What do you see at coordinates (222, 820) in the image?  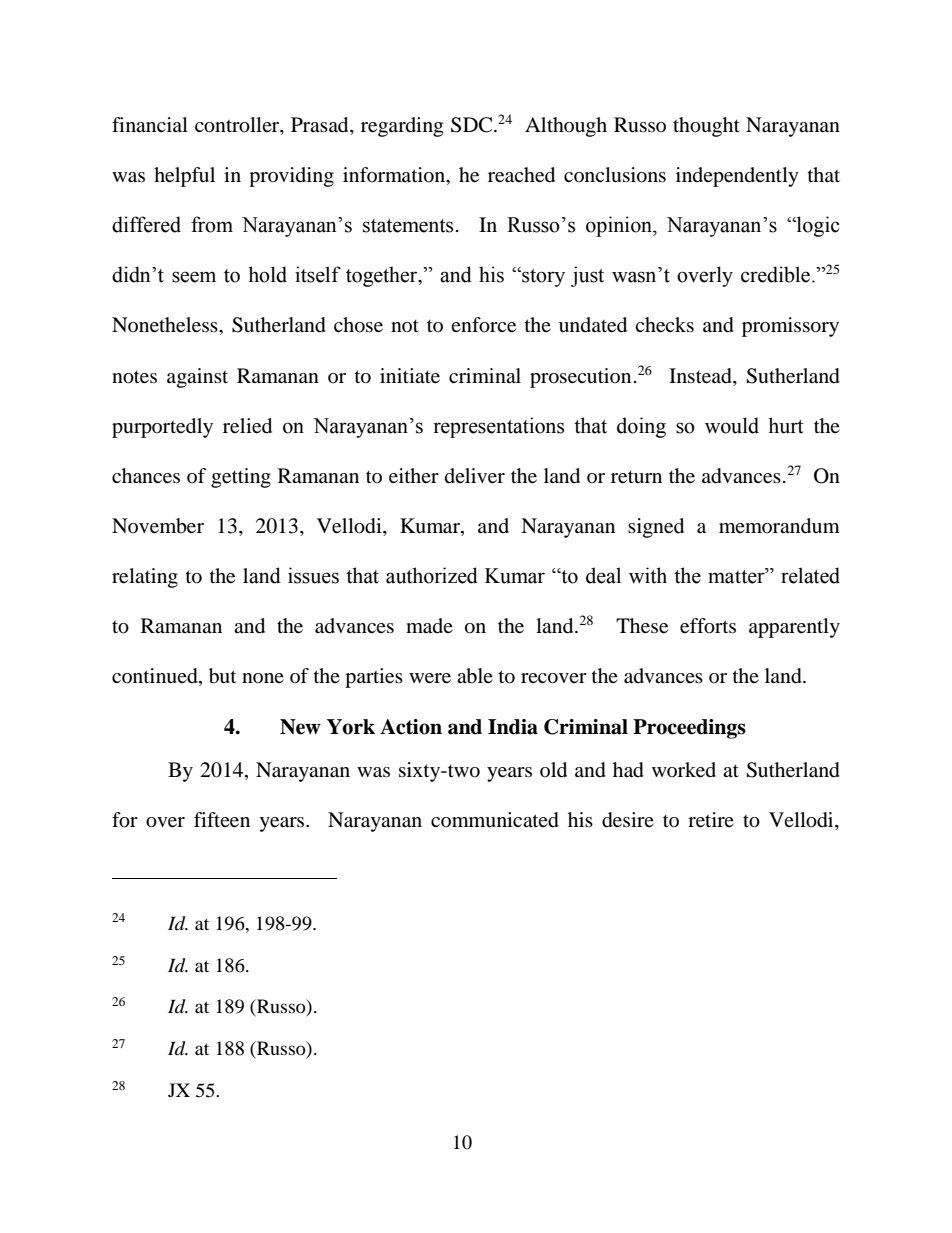 I see `fifteen` at bounding box center [222, 820].
